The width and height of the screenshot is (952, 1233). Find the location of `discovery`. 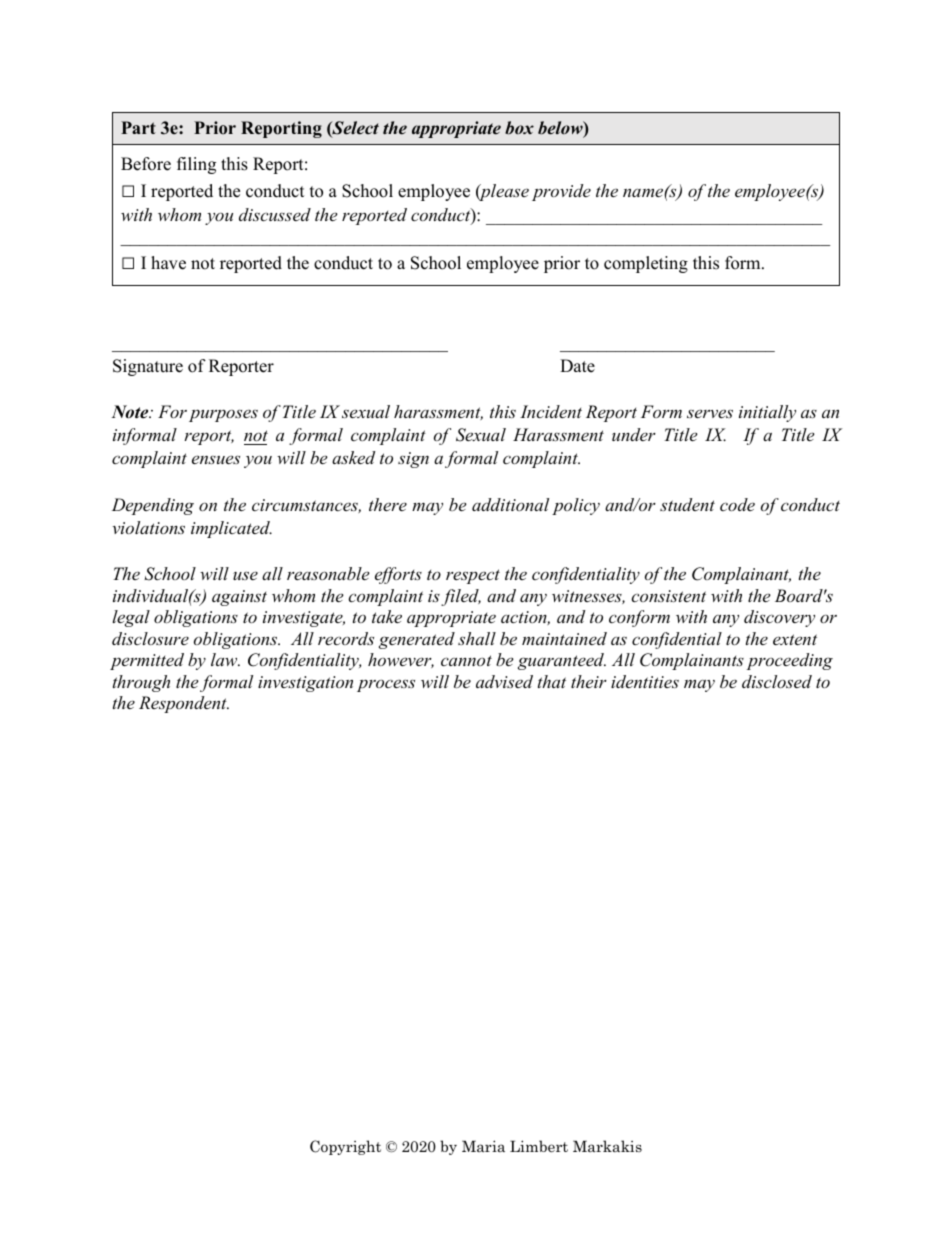

discovery is located at coordinates (779, 618).
